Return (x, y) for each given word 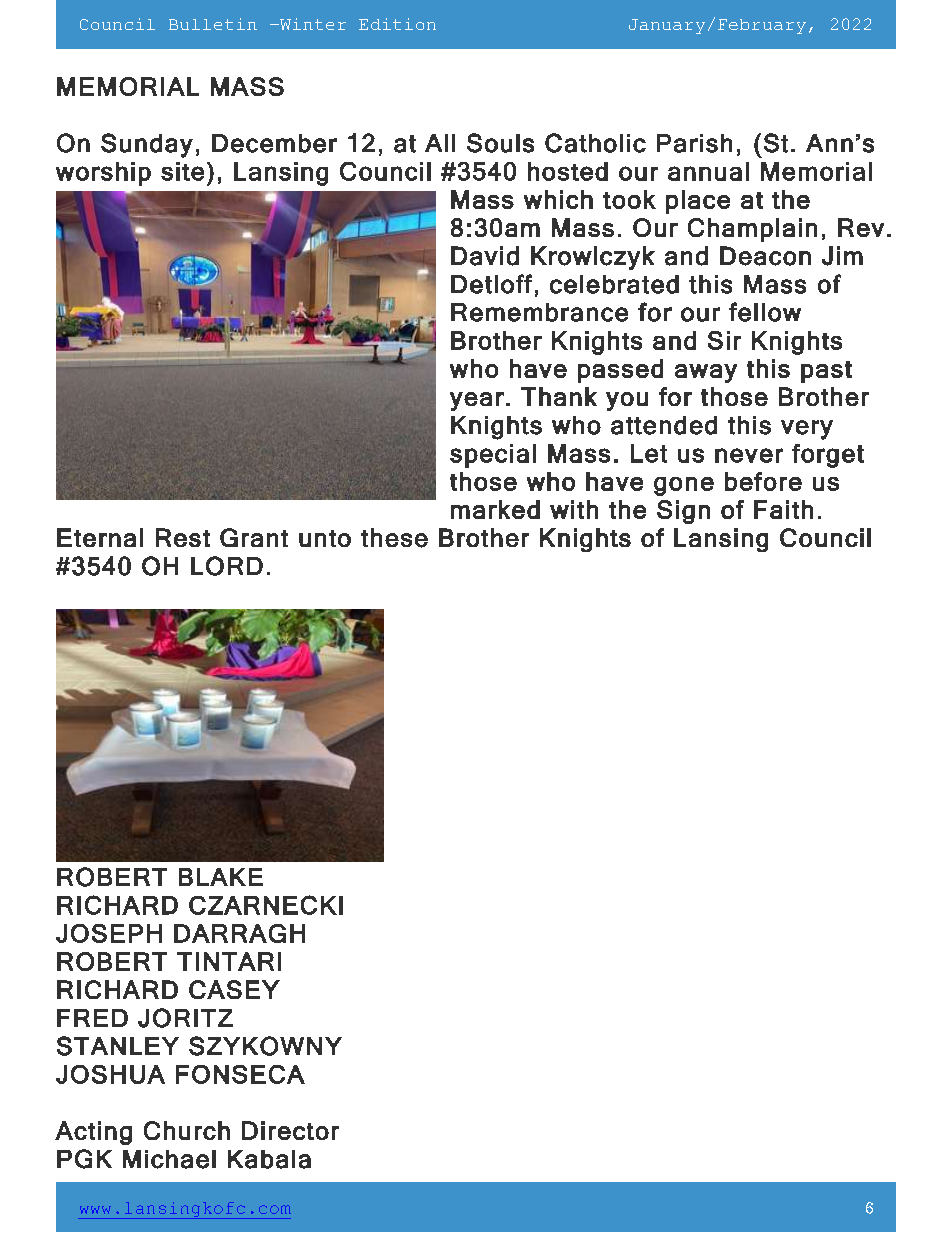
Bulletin (213, 24)
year (477, 401)
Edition (397, 24)
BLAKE (221, 877)
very (807, 430)
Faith (783, 509)
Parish (694, 143)
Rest (183, 537)
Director (290, 1130)
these (394, 538)
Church (187, 1130)
